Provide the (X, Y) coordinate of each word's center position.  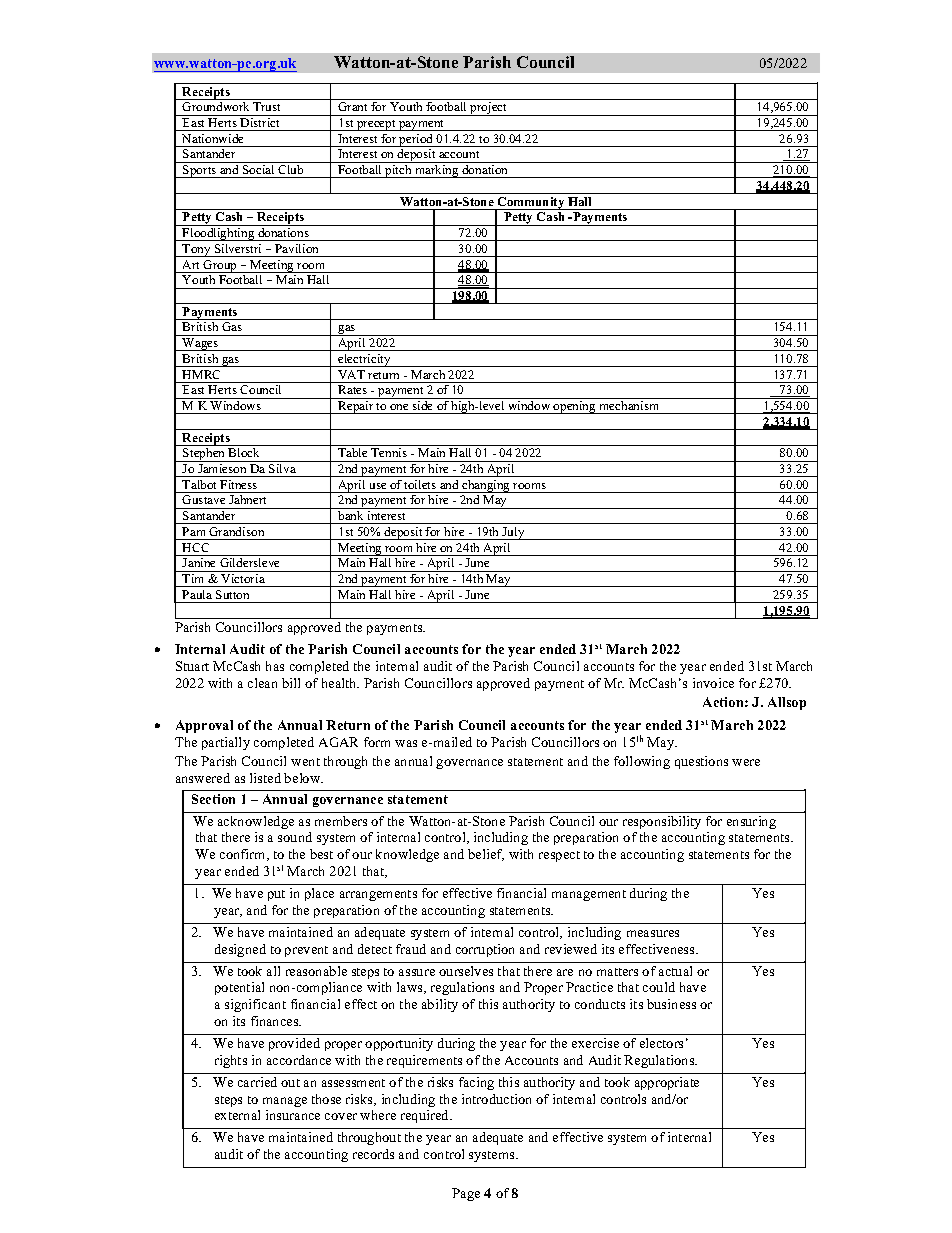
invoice (713, 683)
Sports (200, 171)
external (237, 1115)
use (378, 486)
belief (486, 855)
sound (295, 837)
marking (437, 171)
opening (575, 407)
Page (466, 1194)
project (489, 109)
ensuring (751, 822)
